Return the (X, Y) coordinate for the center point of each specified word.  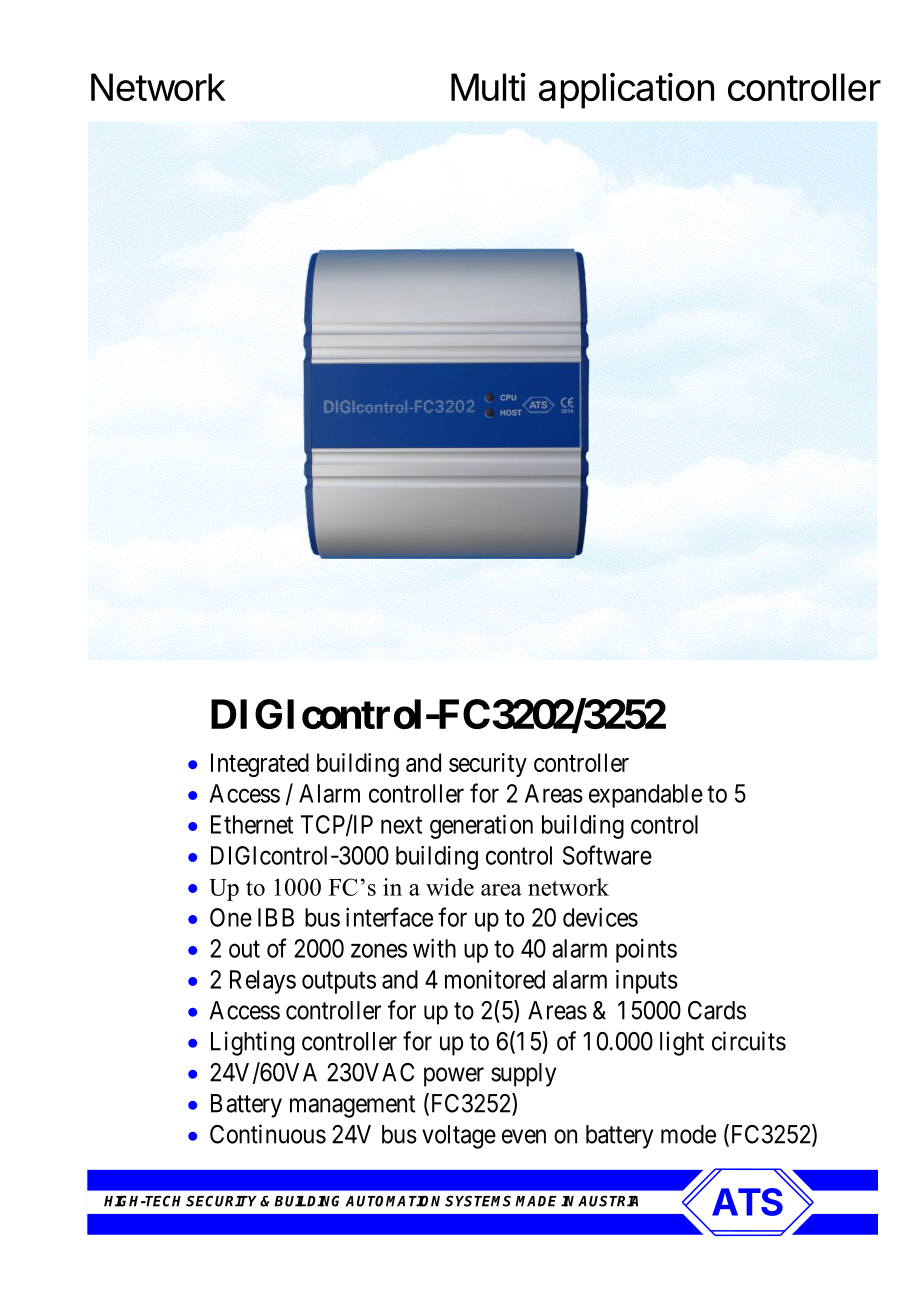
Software (607, 855)
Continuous (268, 1134)
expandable (646, 796)
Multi (488, 87)
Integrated (260, 765)
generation (481, 827)
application (626, 90)
